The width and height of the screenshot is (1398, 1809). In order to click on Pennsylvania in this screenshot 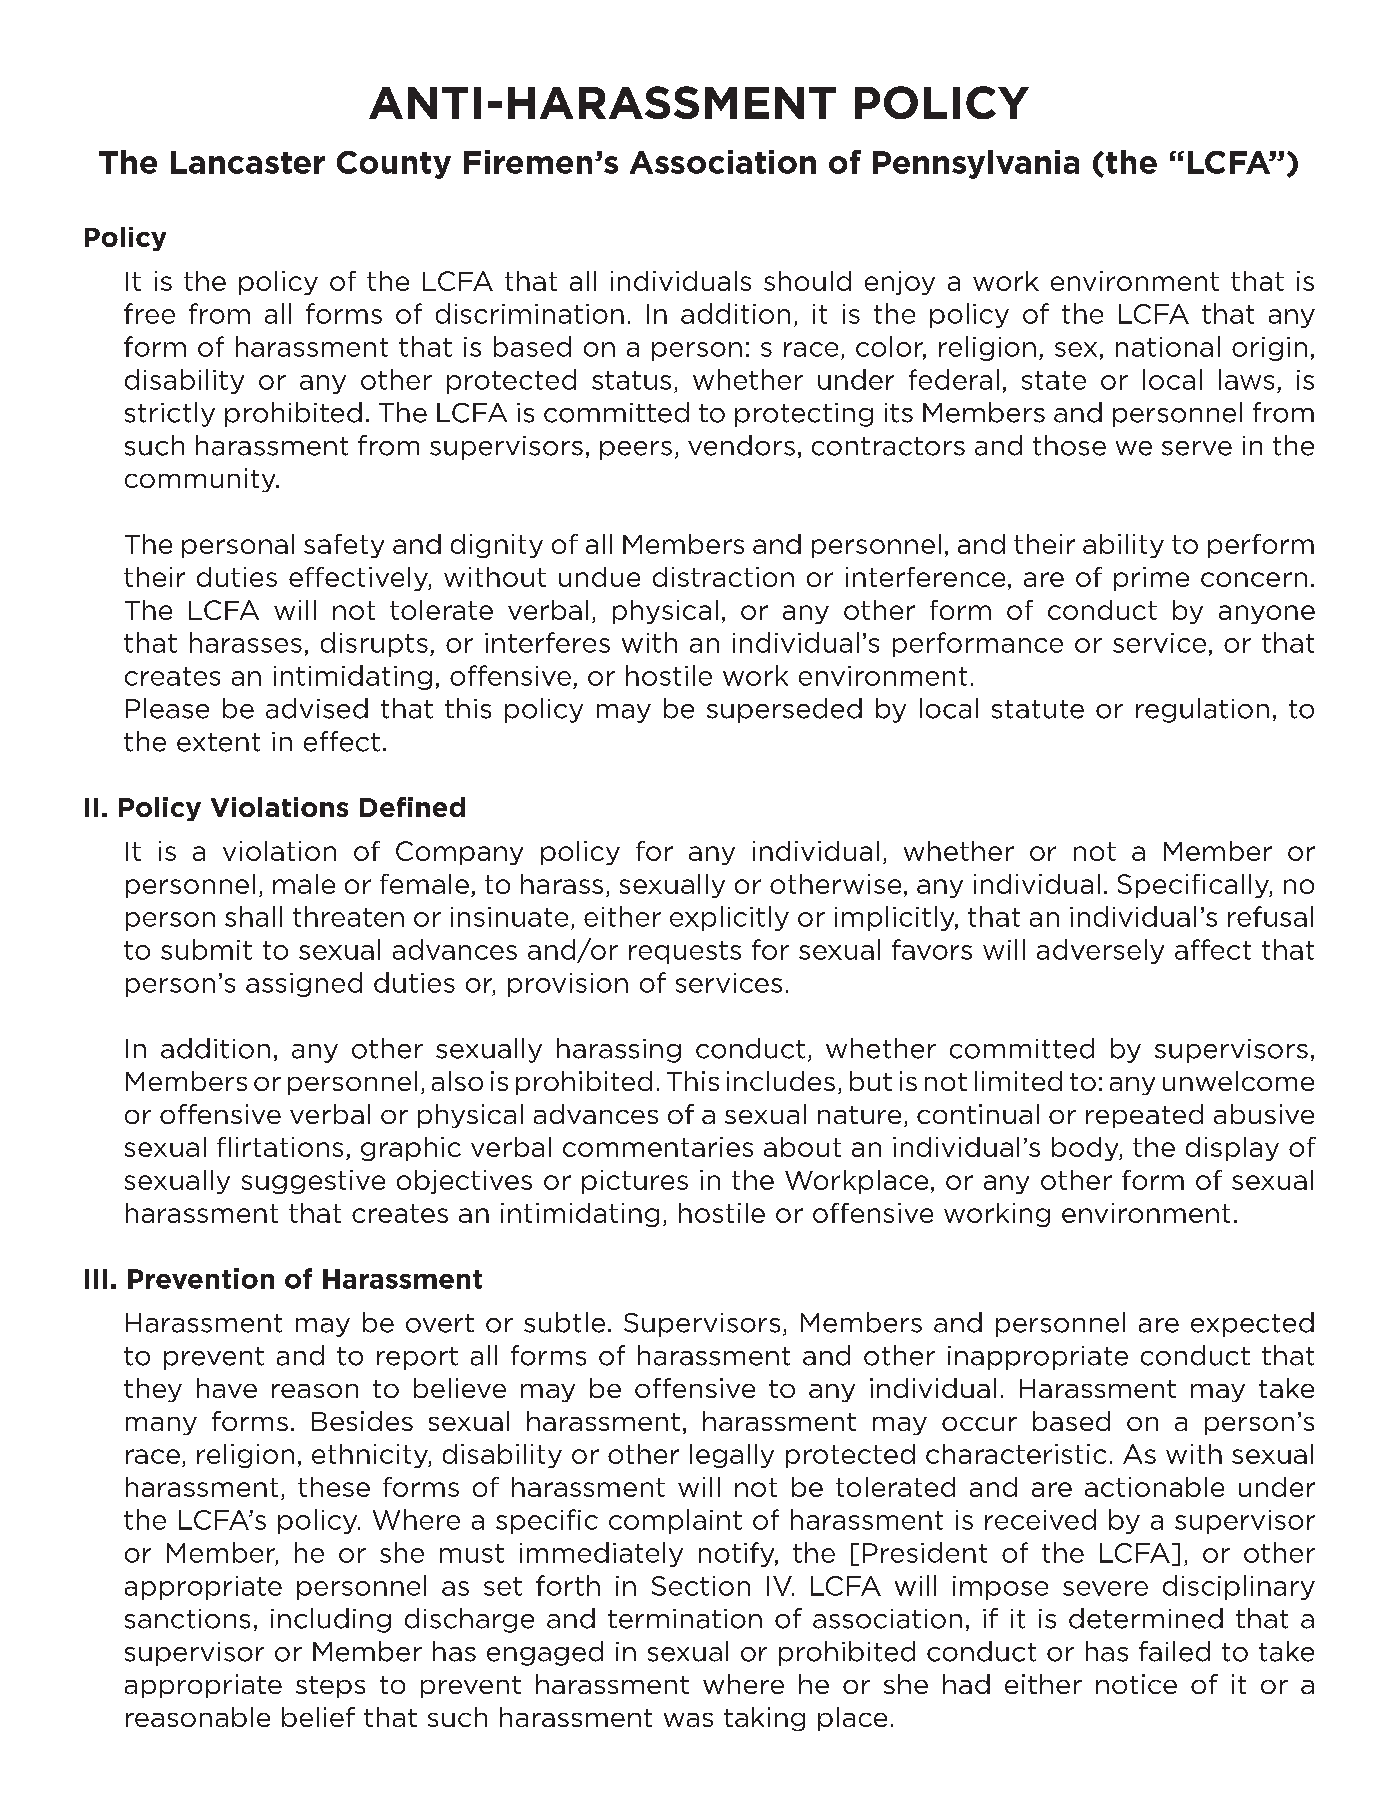, I will do `click(976, 164)`.
